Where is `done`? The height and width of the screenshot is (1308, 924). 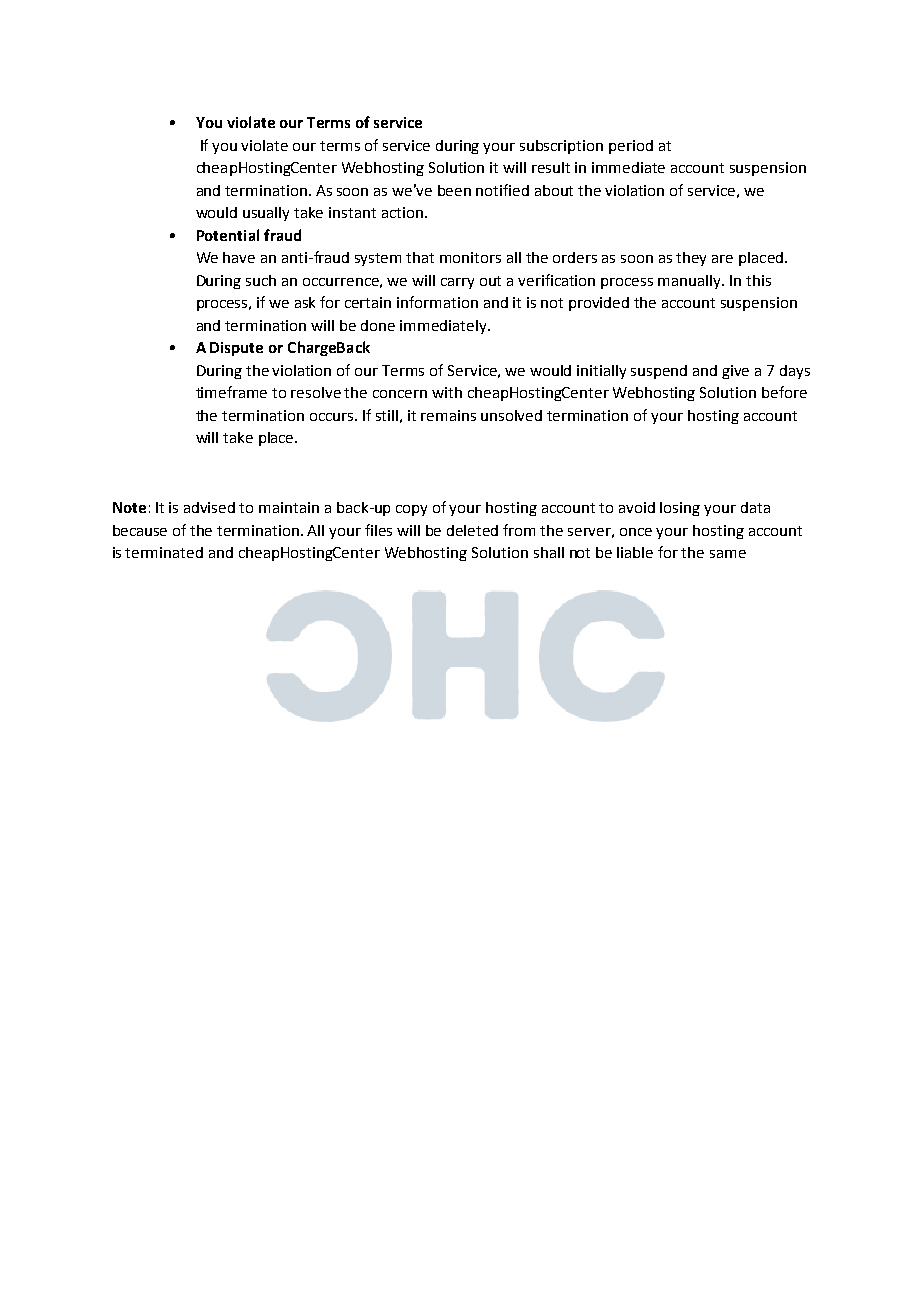
done is located at coordinates (378, 325).
